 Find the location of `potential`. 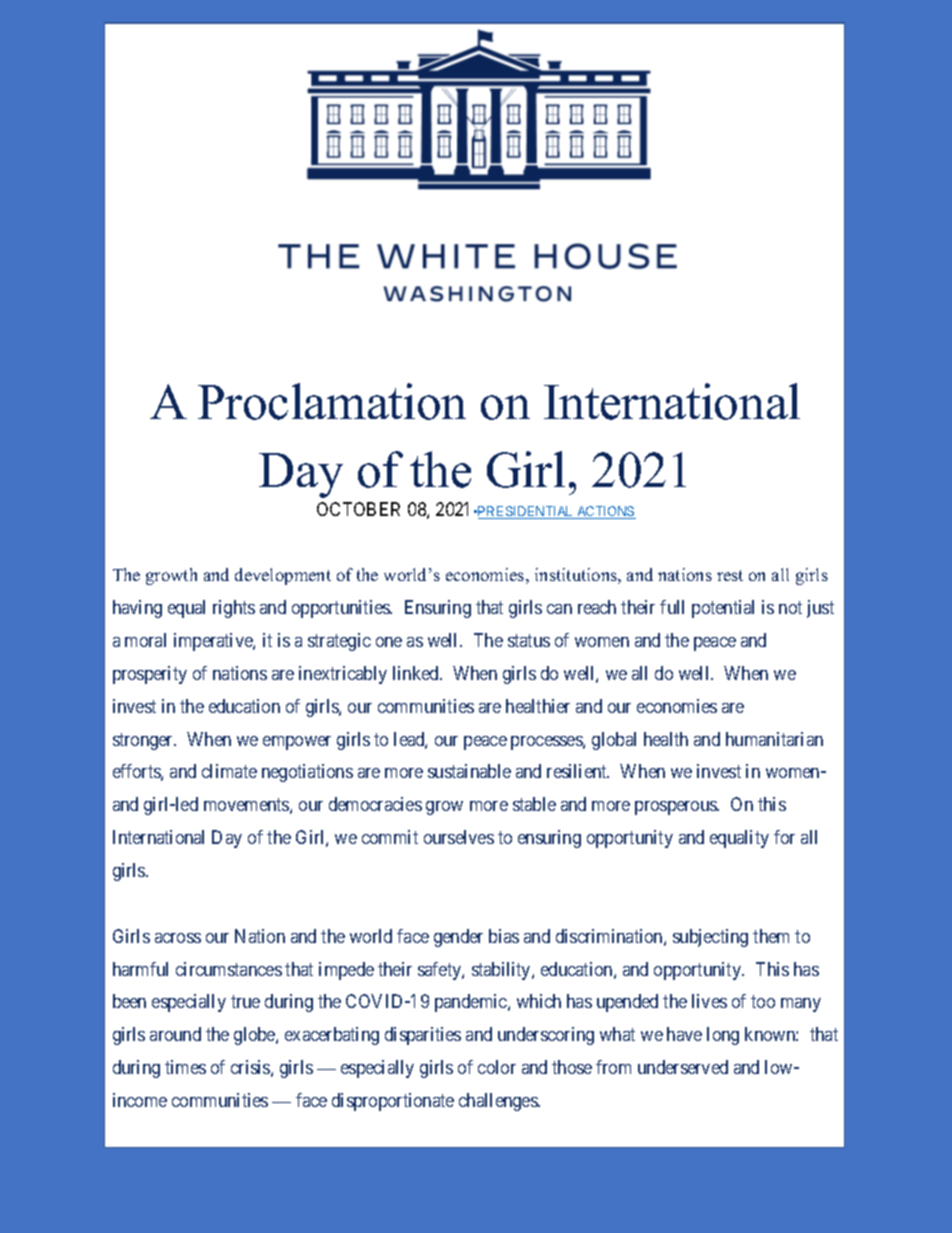

potential is located at coordinates (723, 609).
